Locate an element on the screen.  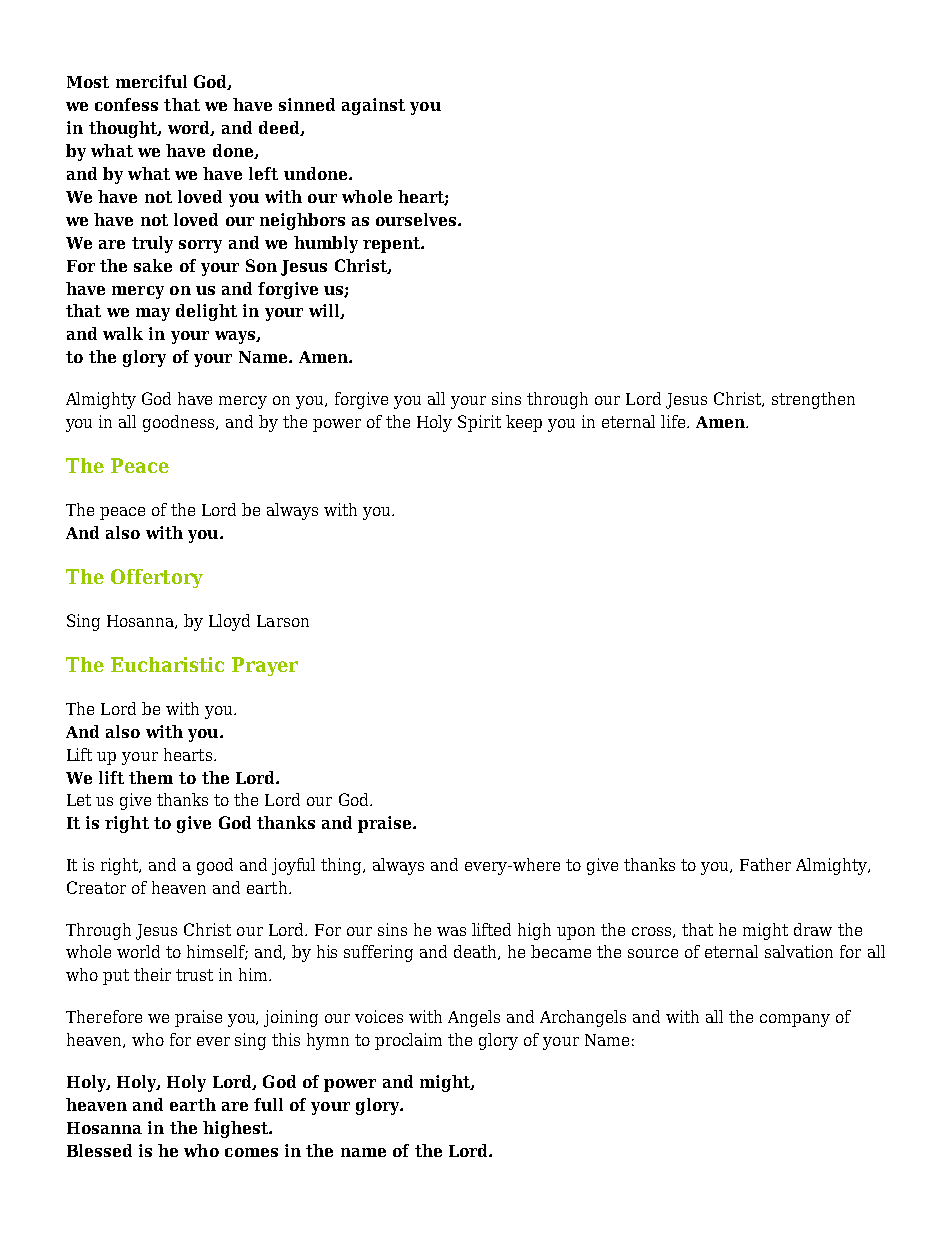
Blessed is located at coordinates (99, 1150).
